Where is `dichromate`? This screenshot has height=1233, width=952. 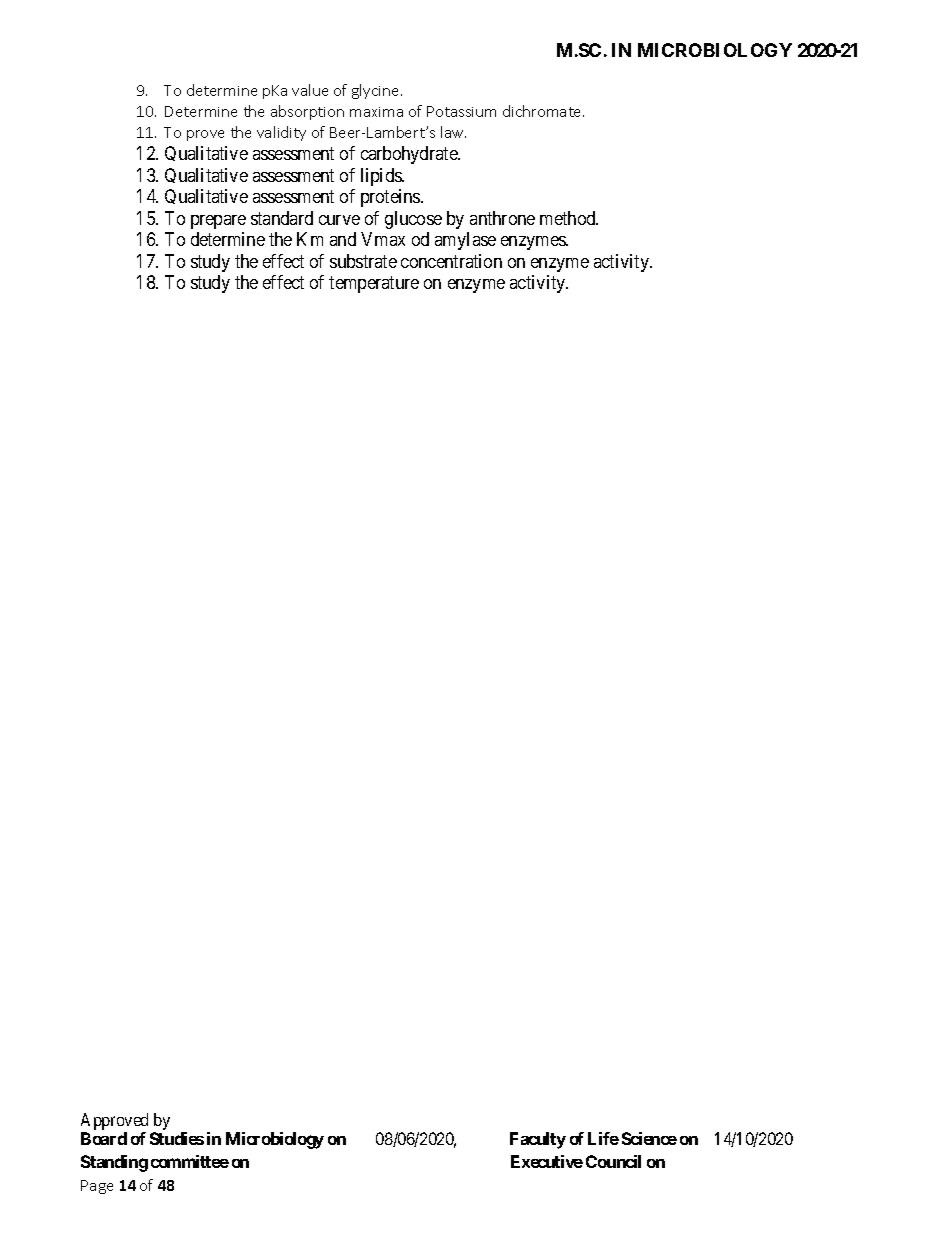
dichromate is located at coordinates (543, 111).
